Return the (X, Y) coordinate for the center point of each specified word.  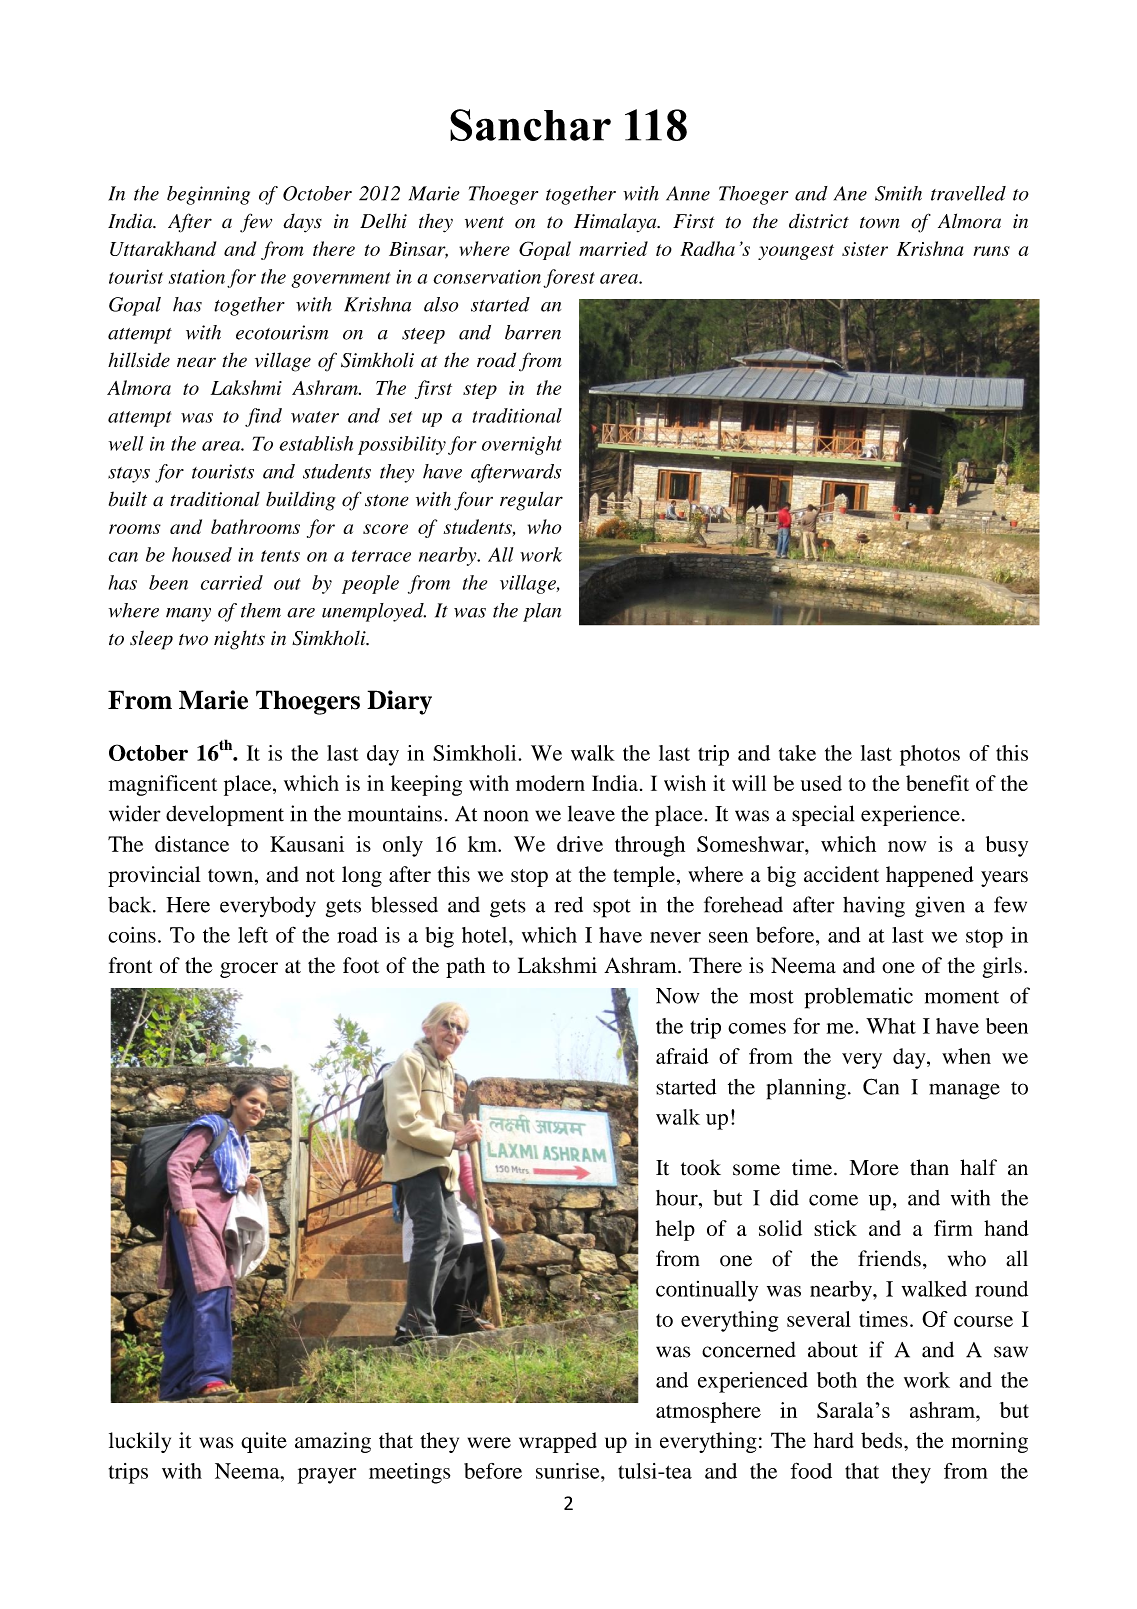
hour (678, 1198)
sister (865, 249)
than (929, 1167)
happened (930, 876)
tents (280, 556)
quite (264, 1442)
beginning (208, 195)
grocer (249, 970)
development (225, 815)
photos (930, 755)
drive (580, 844)
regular (531, 501)
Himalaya (616, 223)
